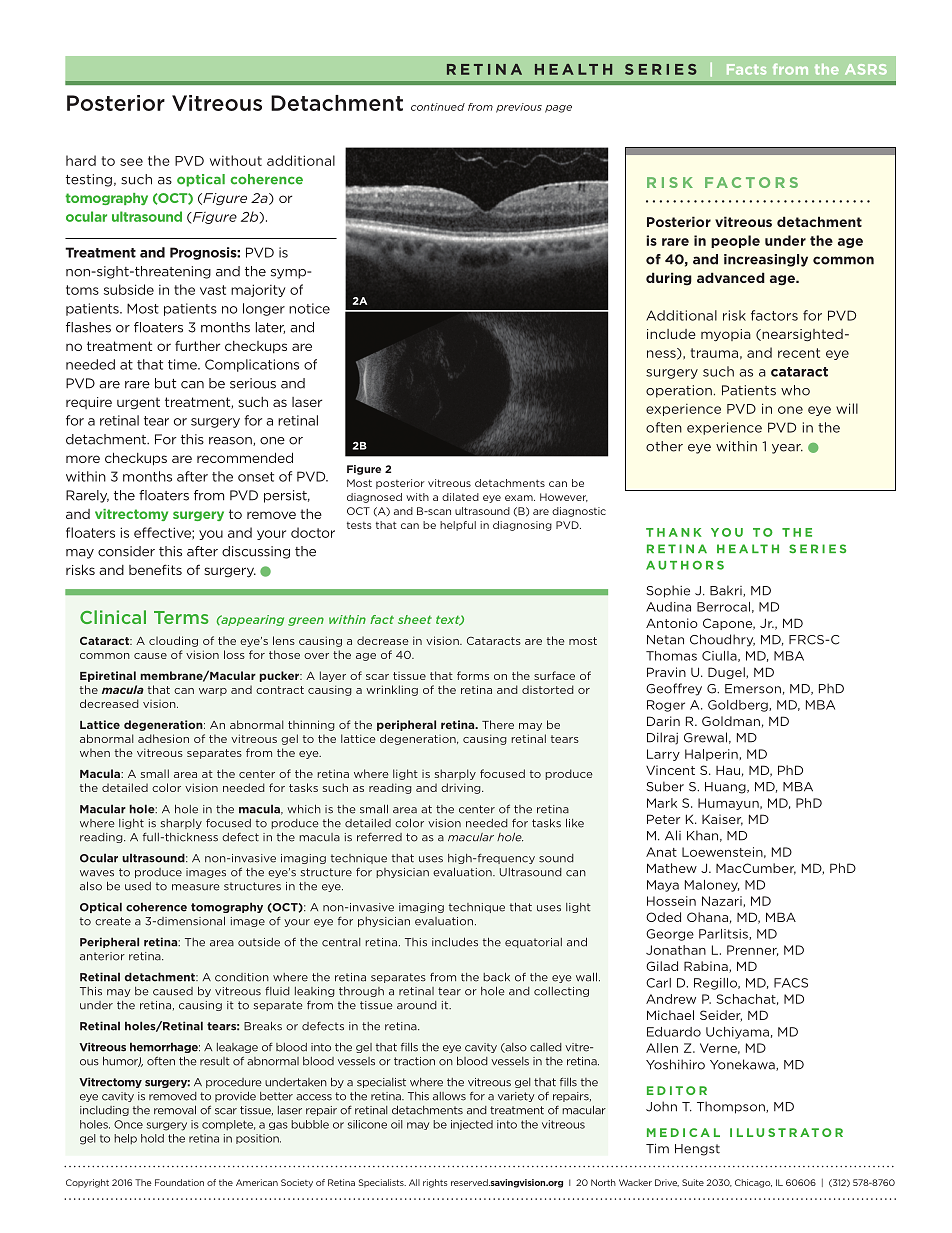 The height and width of the document is (1233, 952). What do you see at coordinates (473, 675) in the document?
I see `forms` at bounding box center [473, 675].
